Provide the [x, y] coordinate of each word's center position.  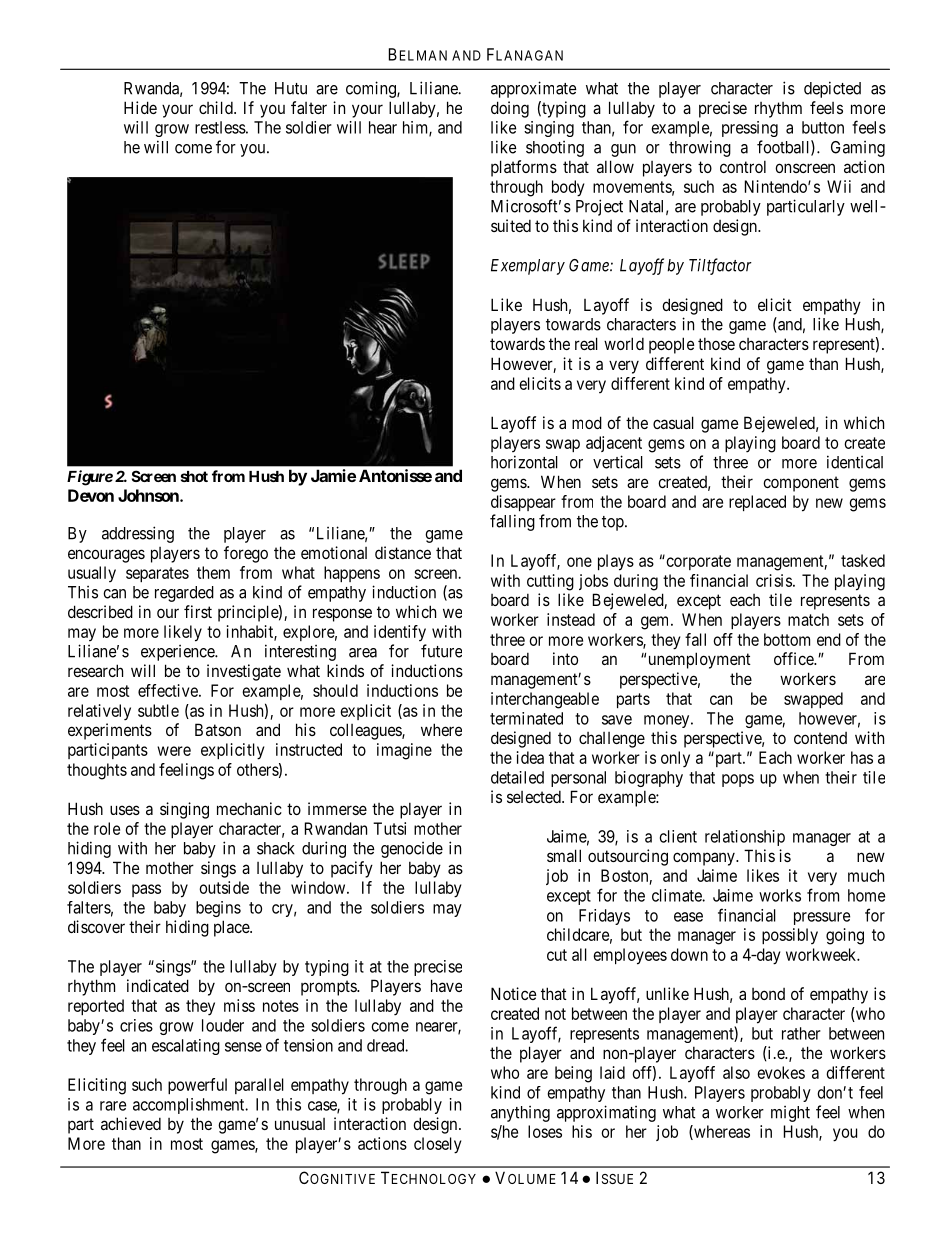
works [780, 895]
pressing [750, 129]
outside [224, 887]
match [808, 619]
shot [194, 476]
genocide [412, 850]
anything [520, 1114]
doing [510, 109]
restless [220, 127]
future [441, 651]
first [198, 611]
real [586, 343]
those [716, 343]
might [790, 1114]
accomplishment [190, 1106]
